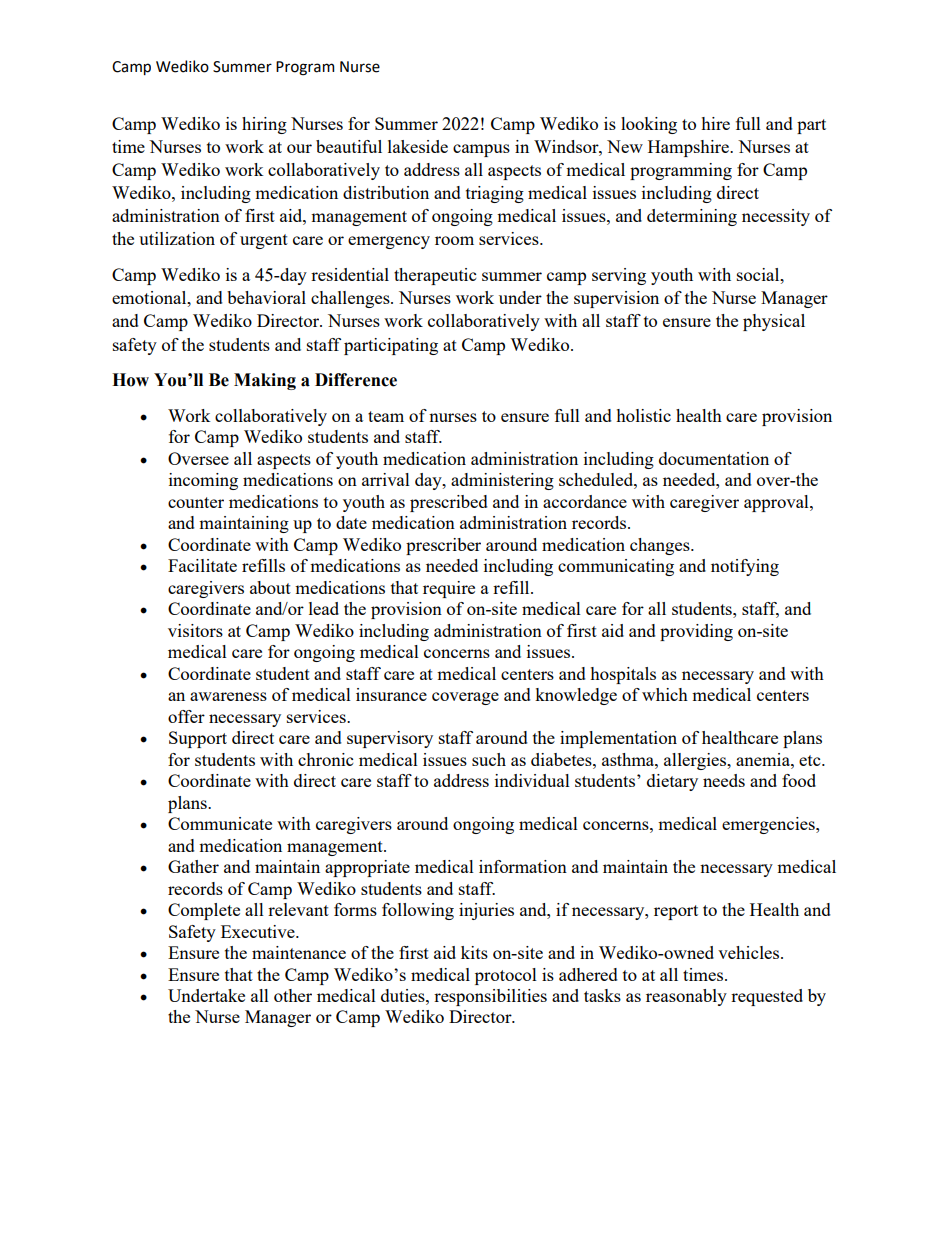 Image resolution: width=952 pixels, height=1233 pixels. Describe the element at coordinates (356, 380) in the page. I see `Difference` at that location.
